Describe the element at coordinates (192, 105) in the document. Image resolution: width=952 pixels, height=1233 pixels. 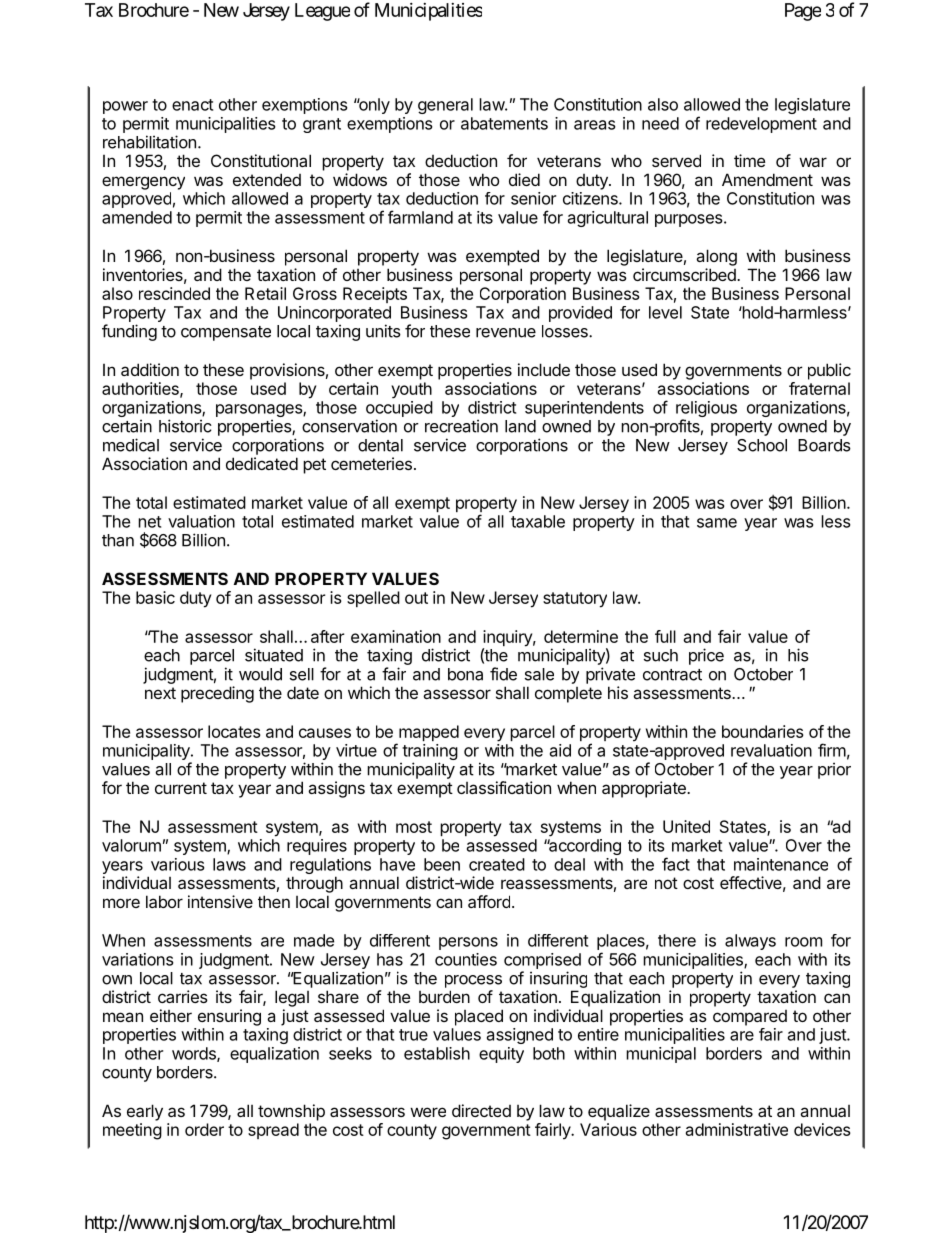
I see `enact` at that location.
